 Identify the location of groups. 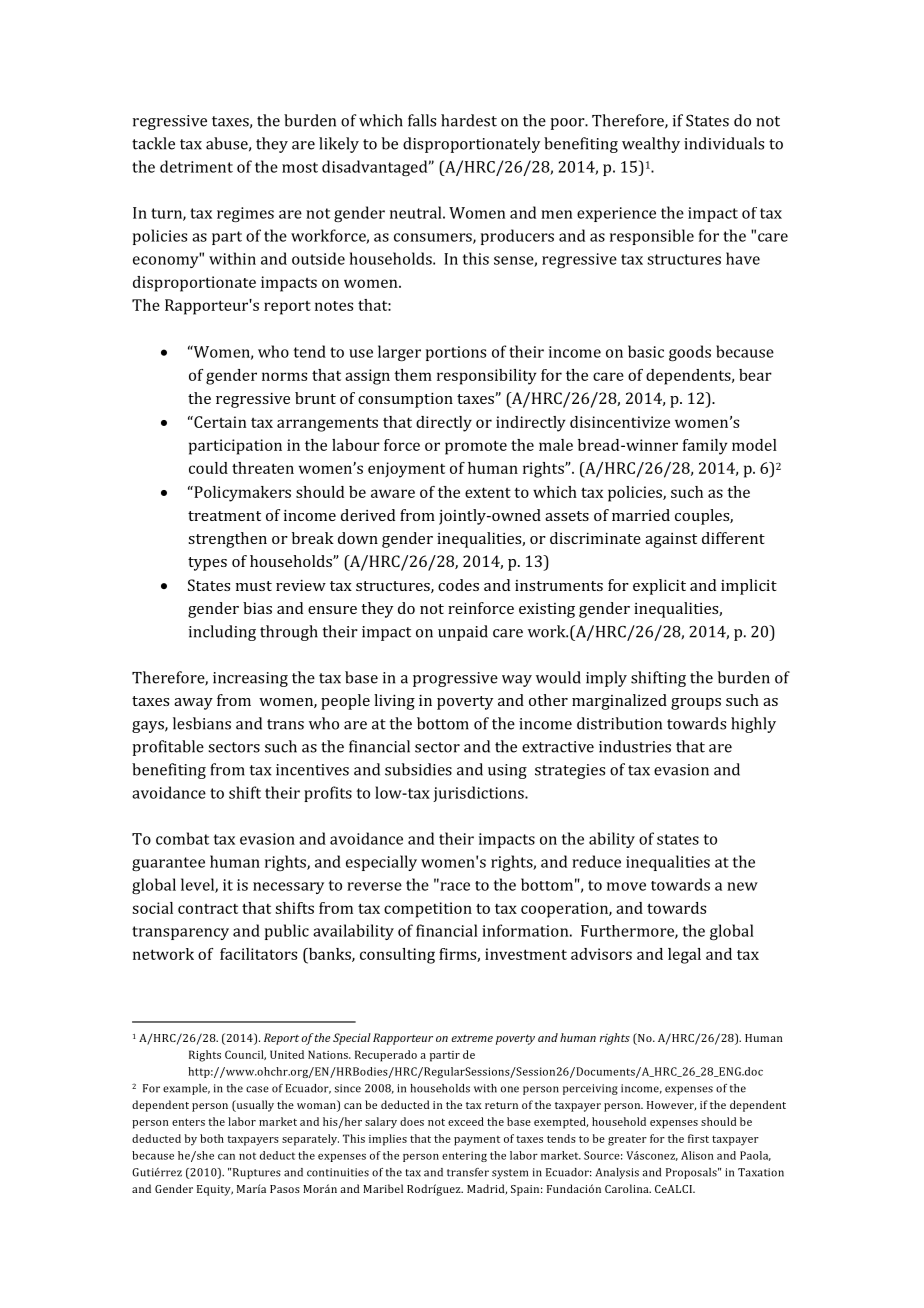
(696, 704).
